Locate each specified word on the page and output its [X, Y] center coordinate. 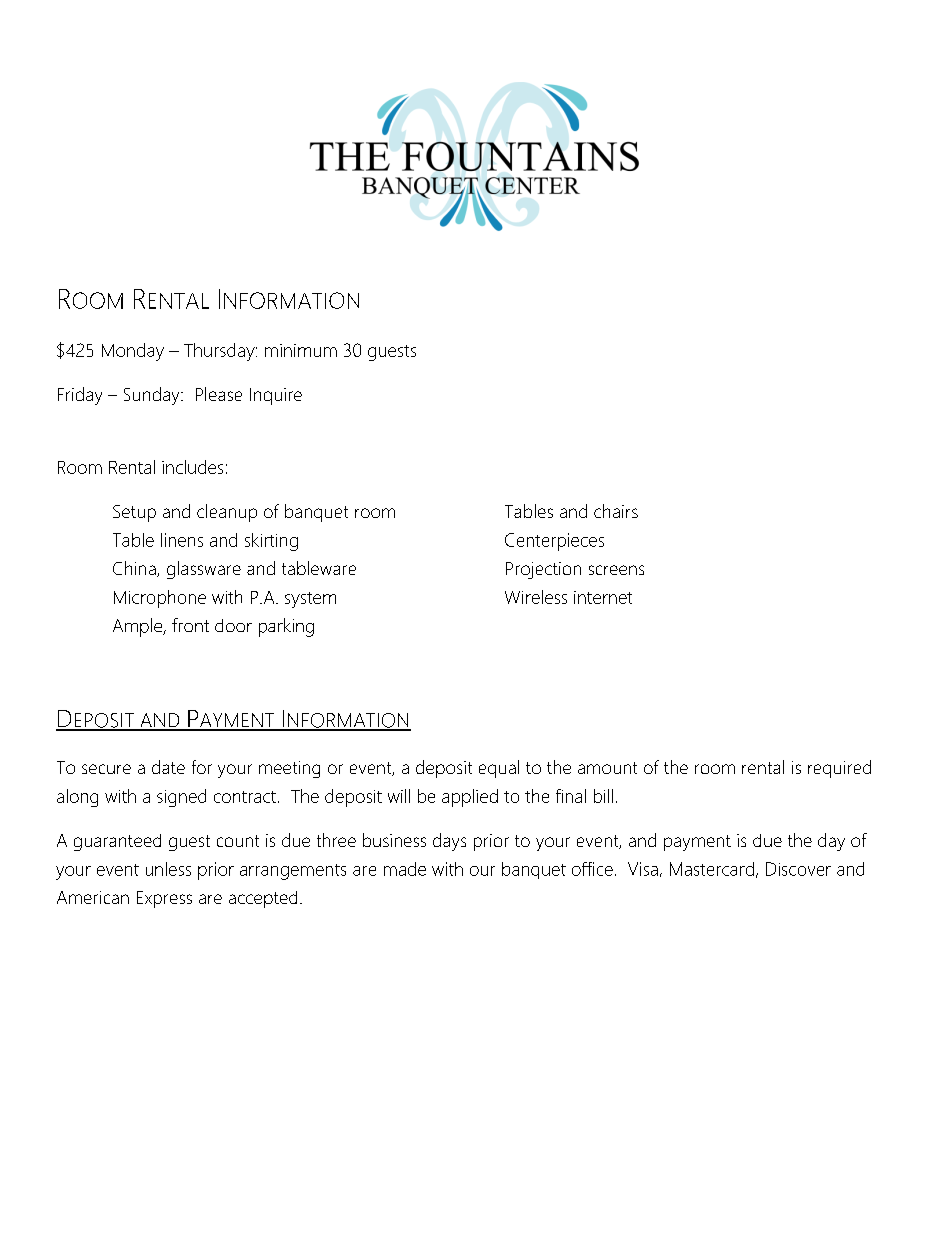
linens [182, 540]
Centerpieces [554, 542]
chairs [616, 511]
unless [168, 869]
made [405, 869]
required [839, 769]
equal [499, 769]
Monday [133, 352]
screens [616, 570]
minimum [301, 350]
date [168, 767]
